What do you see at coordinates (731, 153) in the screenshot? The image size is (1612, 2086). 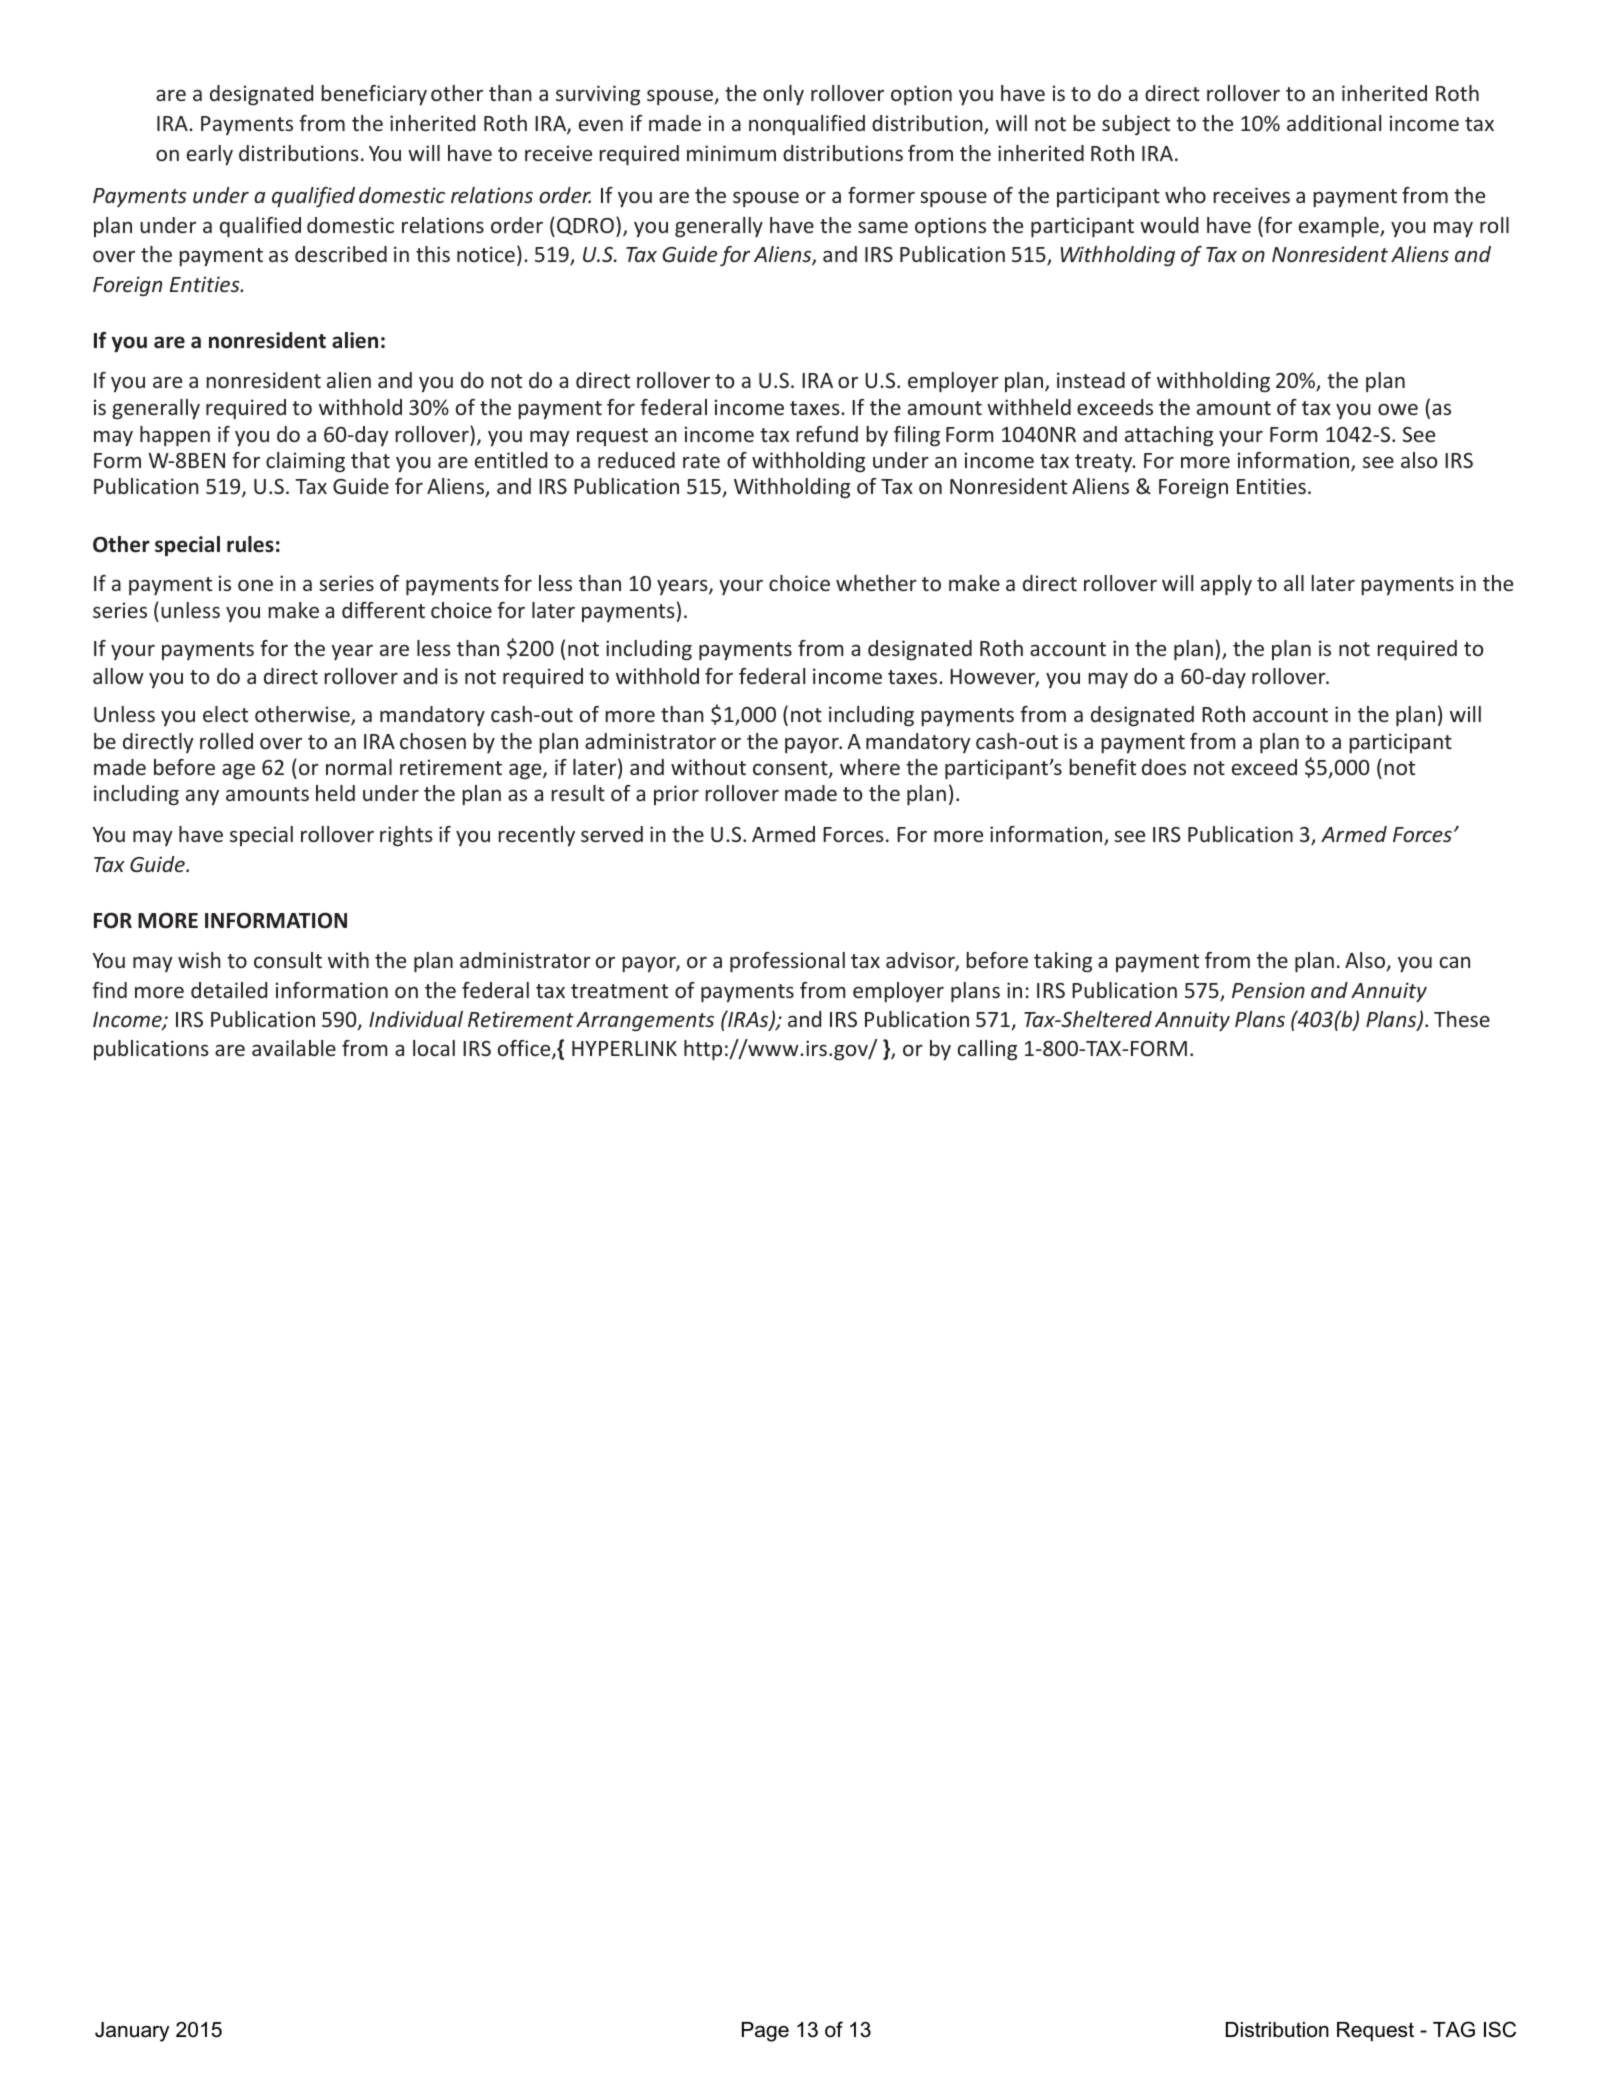 I see `minimum` at bounding box center [731, 153].
